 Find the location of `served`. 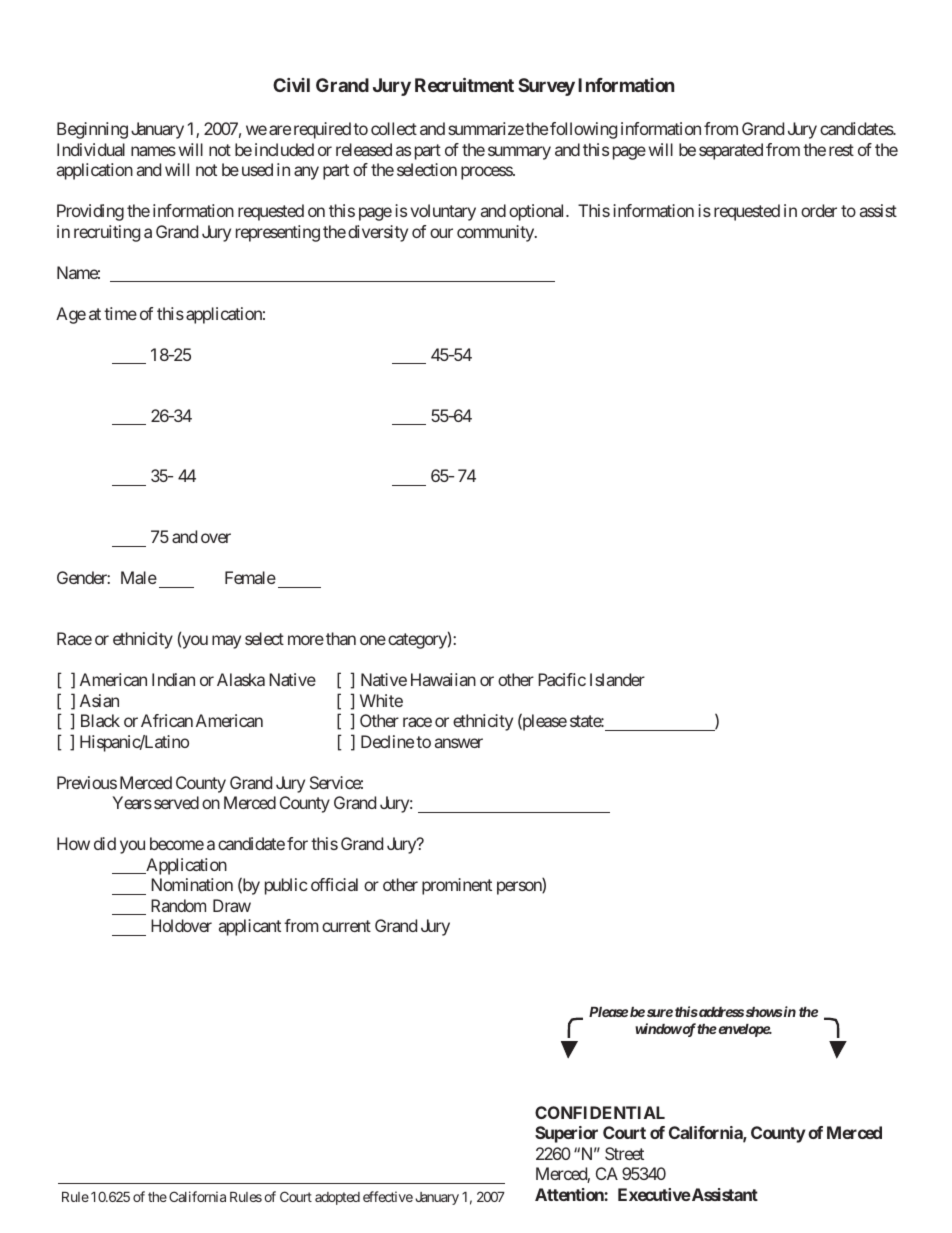

served is located at coordinates (176, 802).
